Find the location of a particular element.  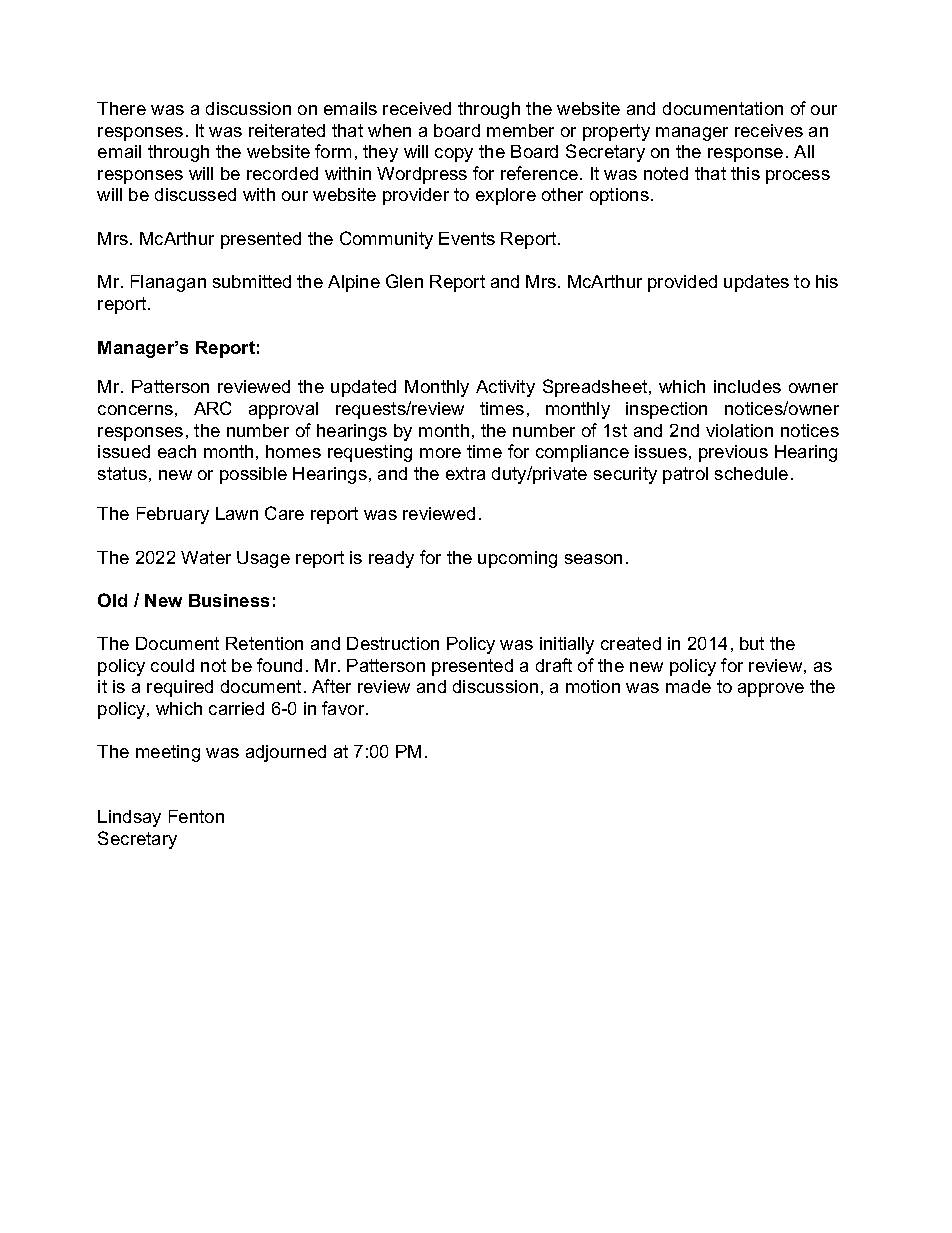

receives is located at coordinates (769, 130).
